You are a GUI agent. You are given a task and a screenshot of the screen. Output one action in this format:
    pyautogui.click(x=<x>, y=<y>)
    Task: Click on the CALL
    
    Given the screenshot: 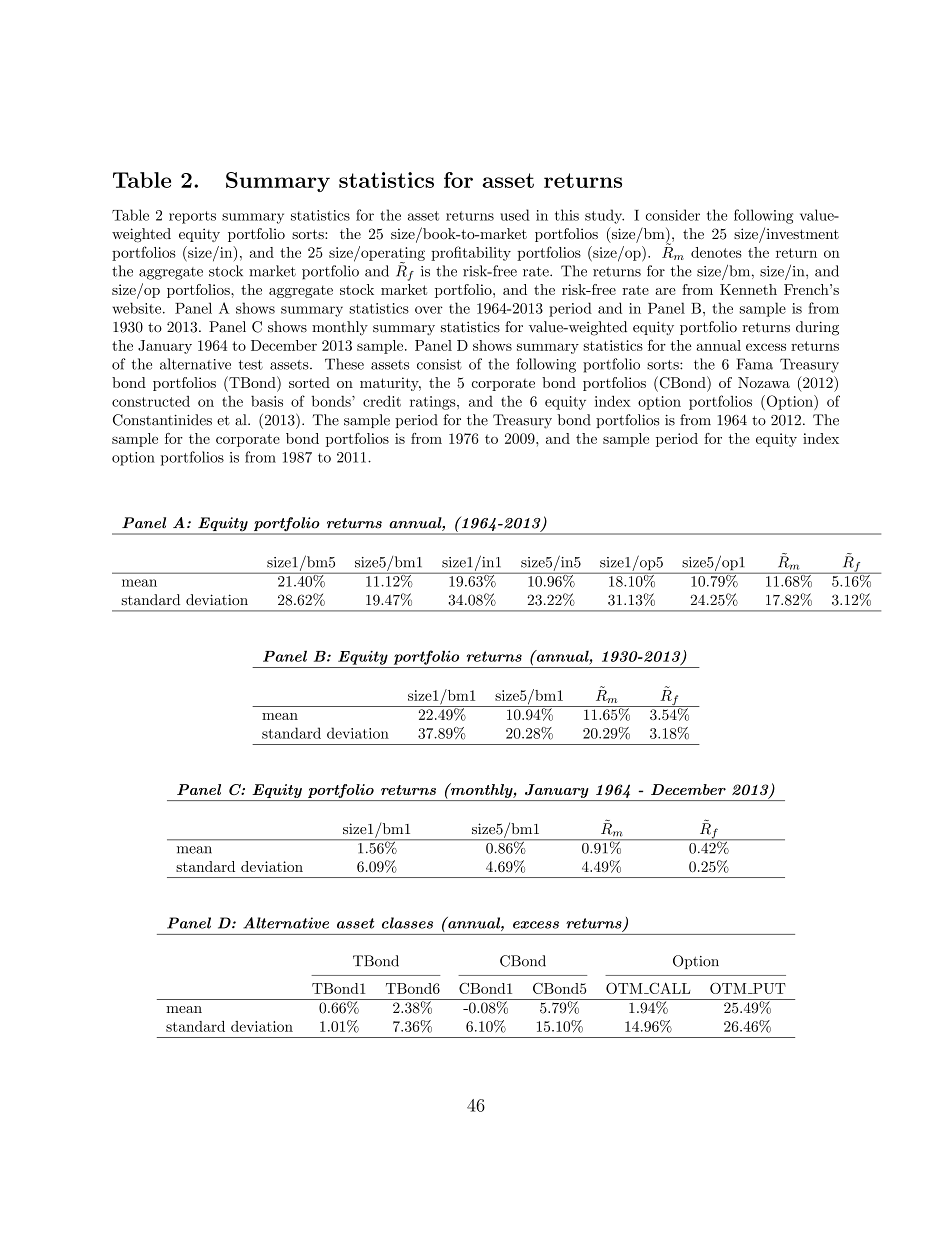 What is the action you would take?
    pyautogui.click(x=668, y=988)
